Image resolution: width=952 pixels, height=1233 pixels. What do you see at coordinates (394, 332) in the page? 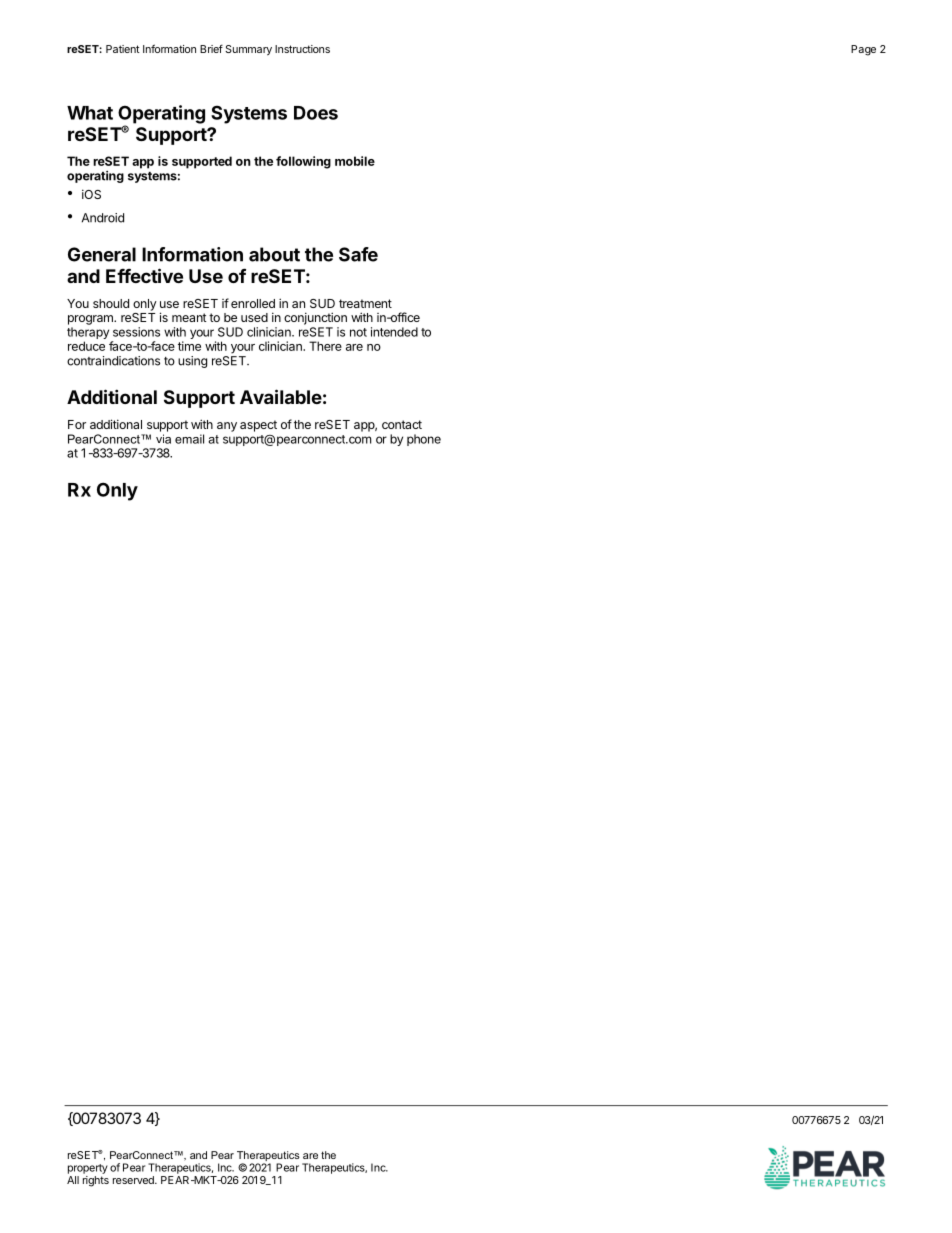
I see `intended` at bounding box center [394, 332].
